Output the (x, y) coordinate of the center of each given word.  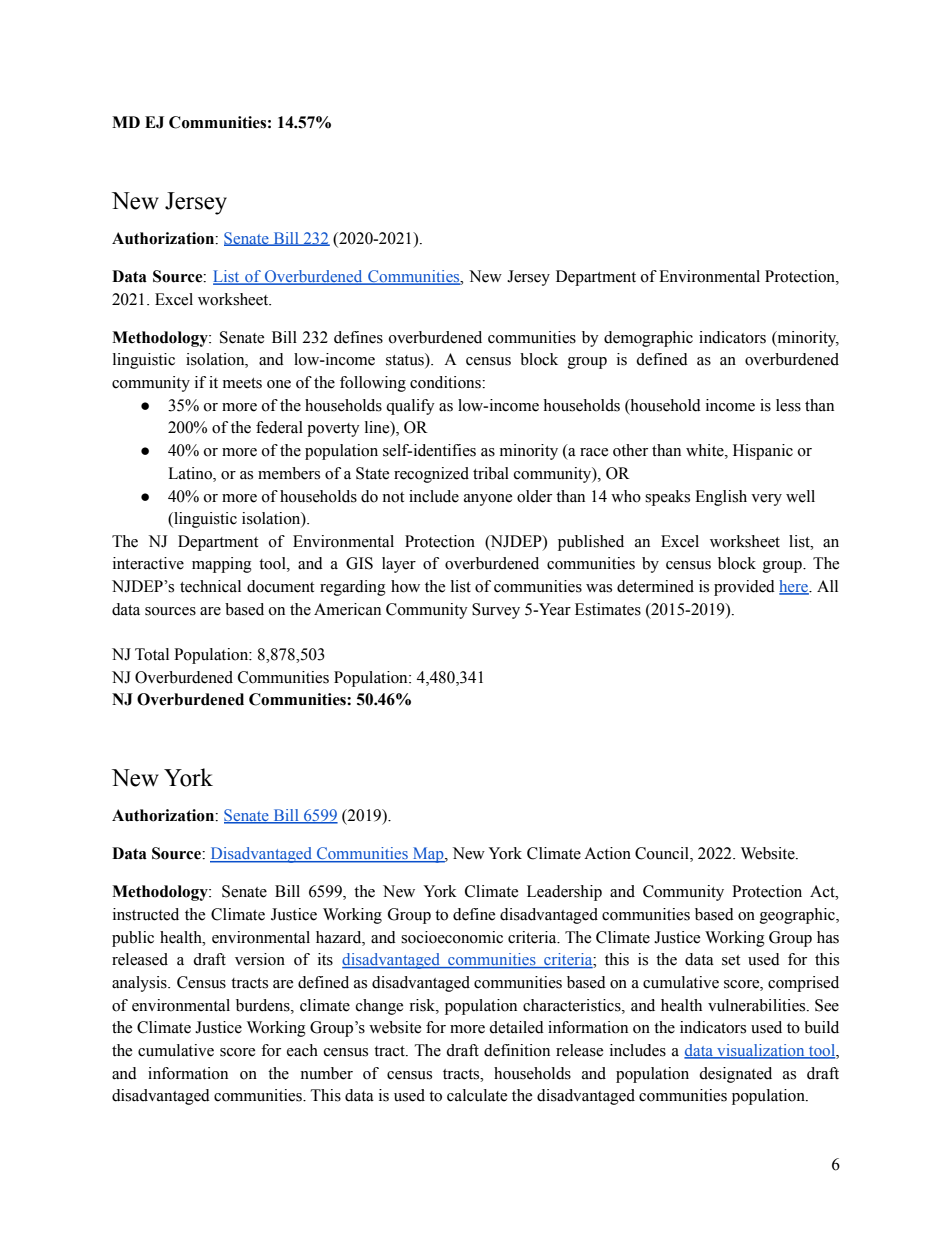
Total (152, 654)
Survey (496, 611)
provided (744, 588)
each (302, 1050)
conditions (446, 382)
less (788, 405)
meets (242, 383)
